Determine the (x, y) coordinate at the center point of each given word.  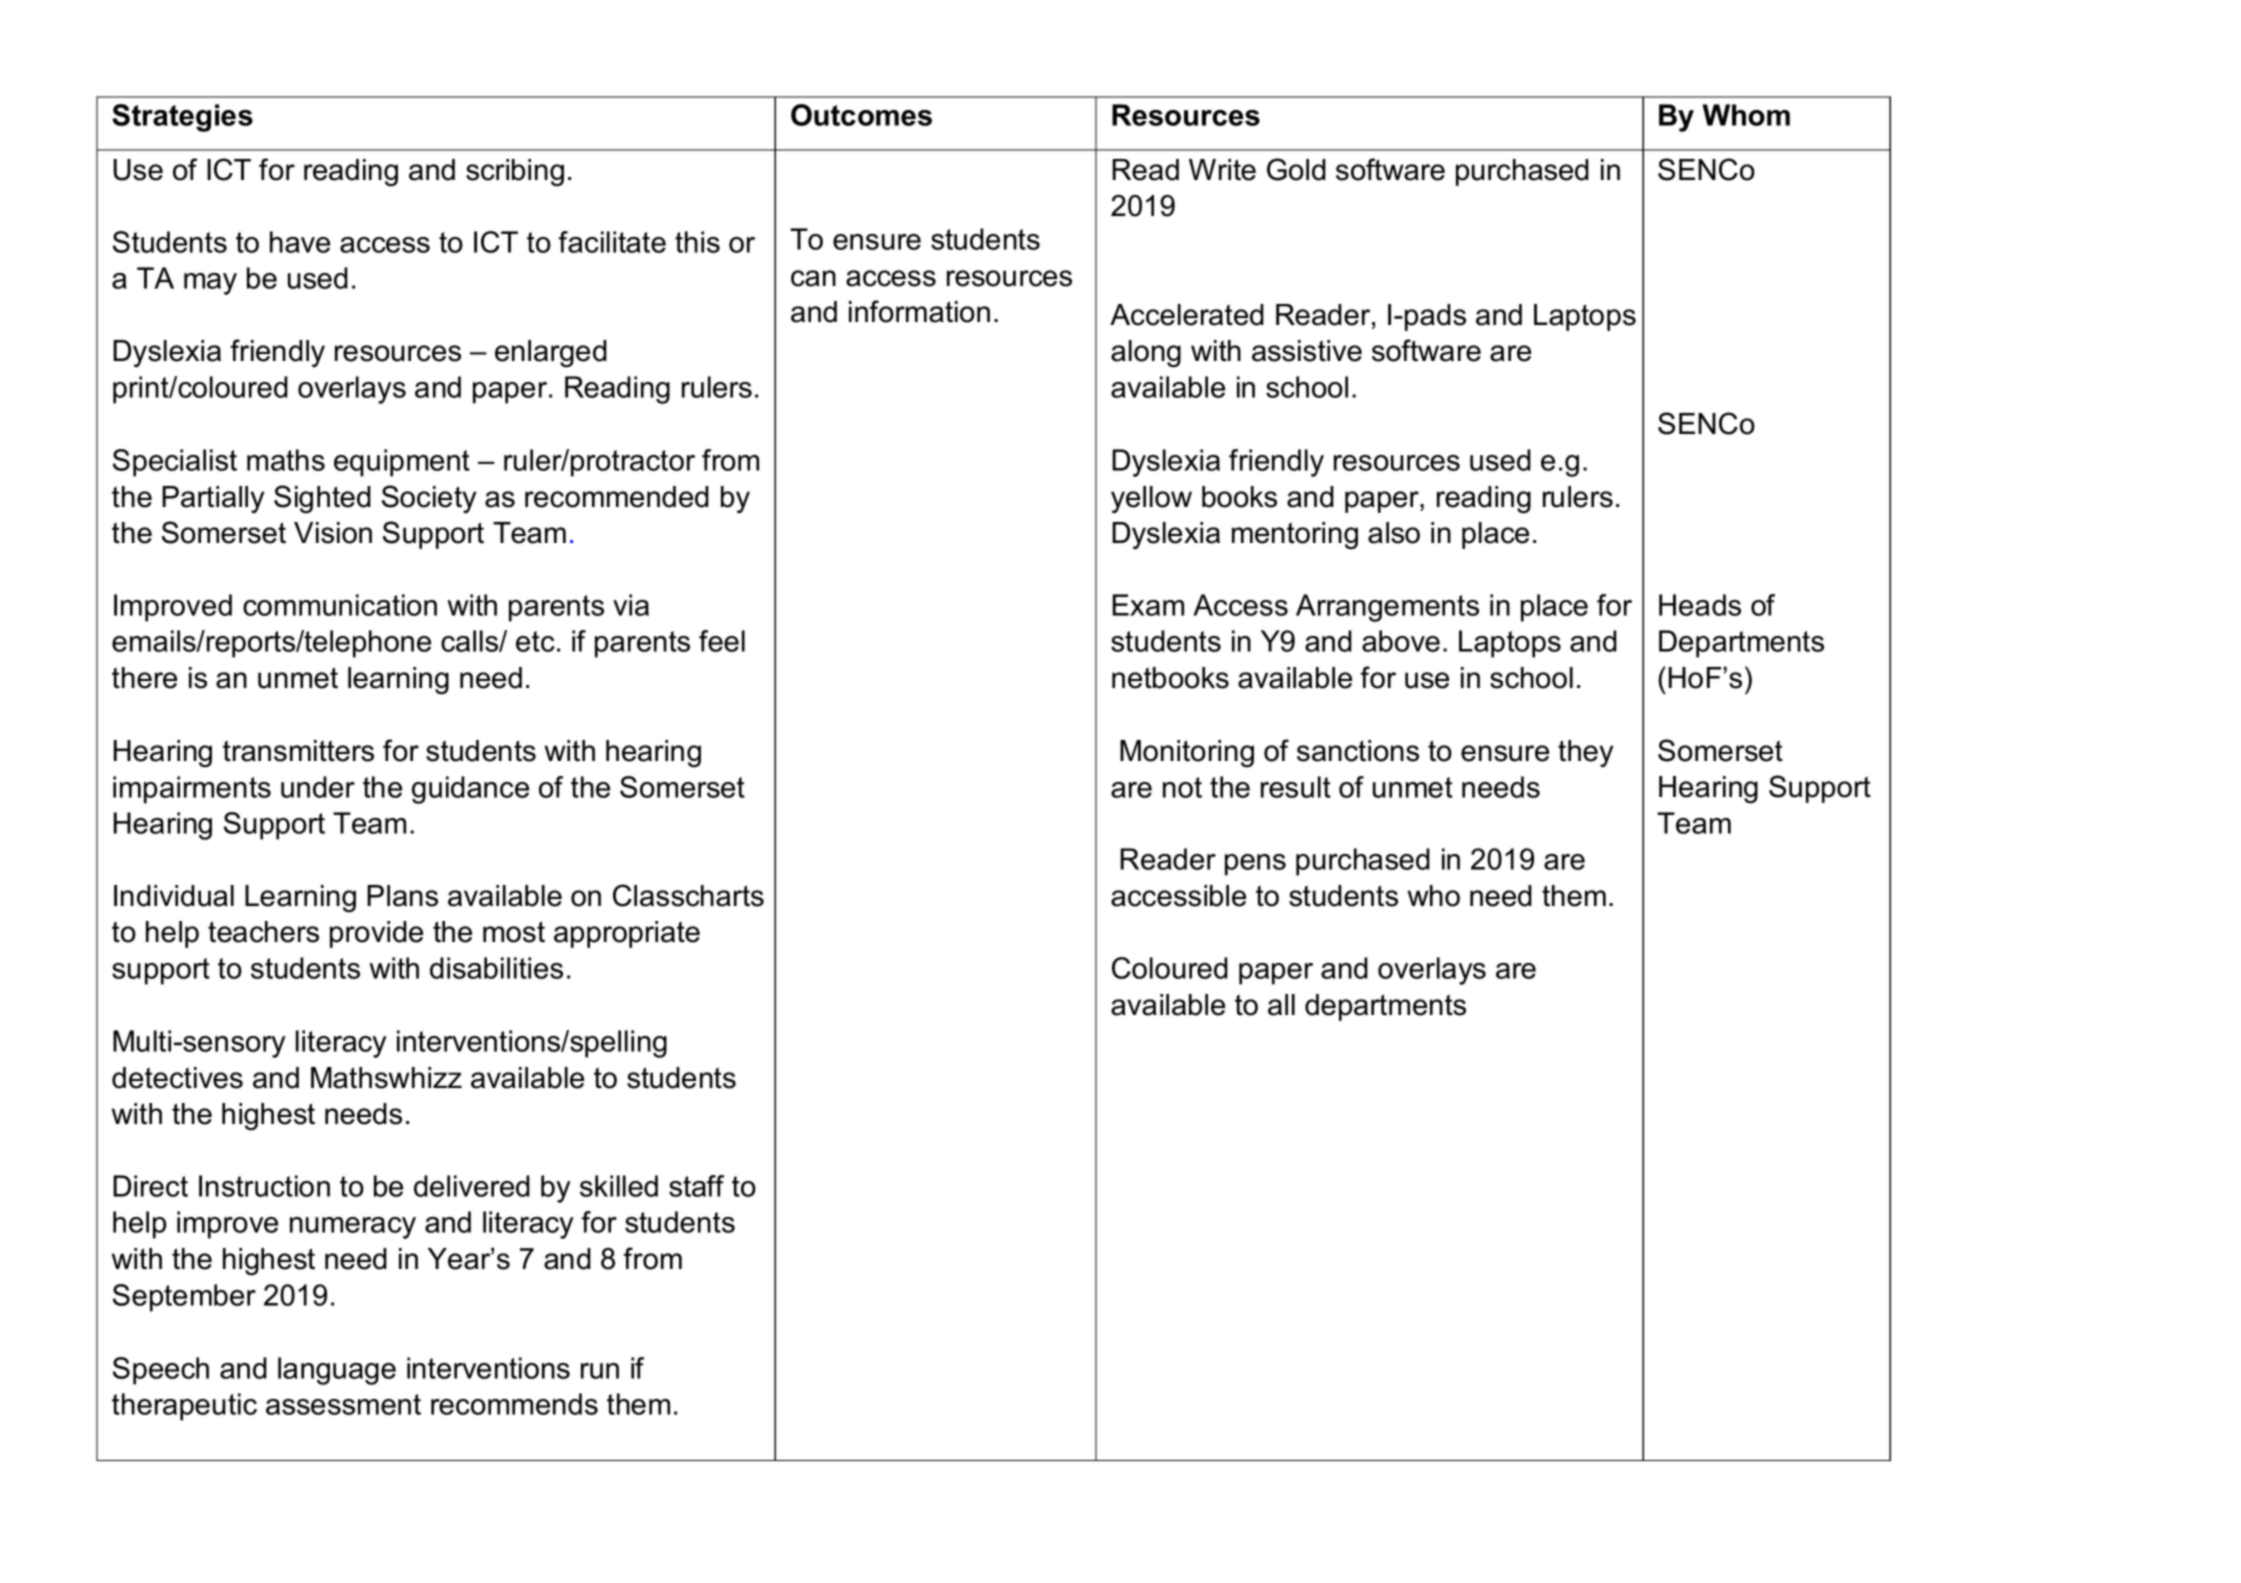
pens (1255, 865)
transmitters (298, 751)
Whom (1746, 115)
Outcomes (861, 115)
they (1585, 753)
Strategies (182, 118)
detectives (177, 1078)
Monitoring (1187, 753)
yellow (1151, 499)
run (600, 1371)
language (337, 1371)
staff (696, 1186)
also (1394, 533)
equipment (402, 463)
